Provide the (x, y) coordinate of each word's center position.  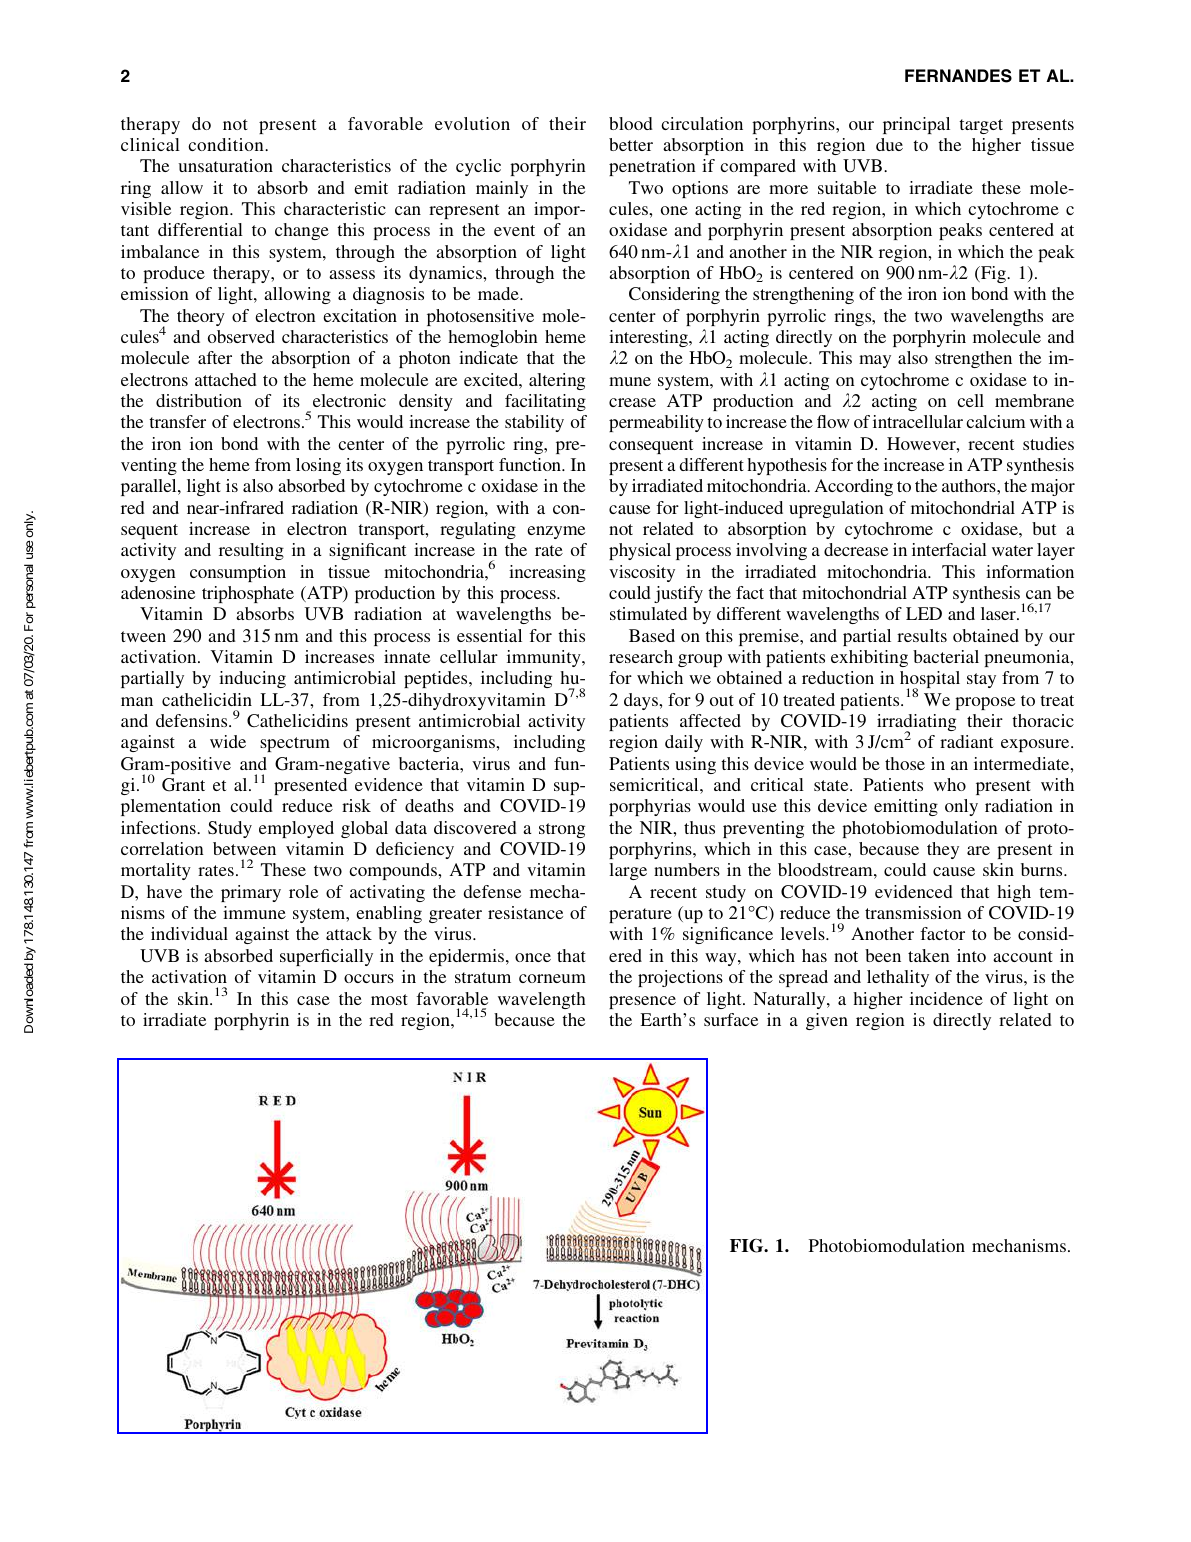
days (642, 701)
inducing (252, 679)
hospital (930, 681)
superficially (326, 957)
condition (227, 144)
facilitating (545, 402)
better (631, 144)
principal (916, 125)
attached (226, 379)
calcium (995, 421)
